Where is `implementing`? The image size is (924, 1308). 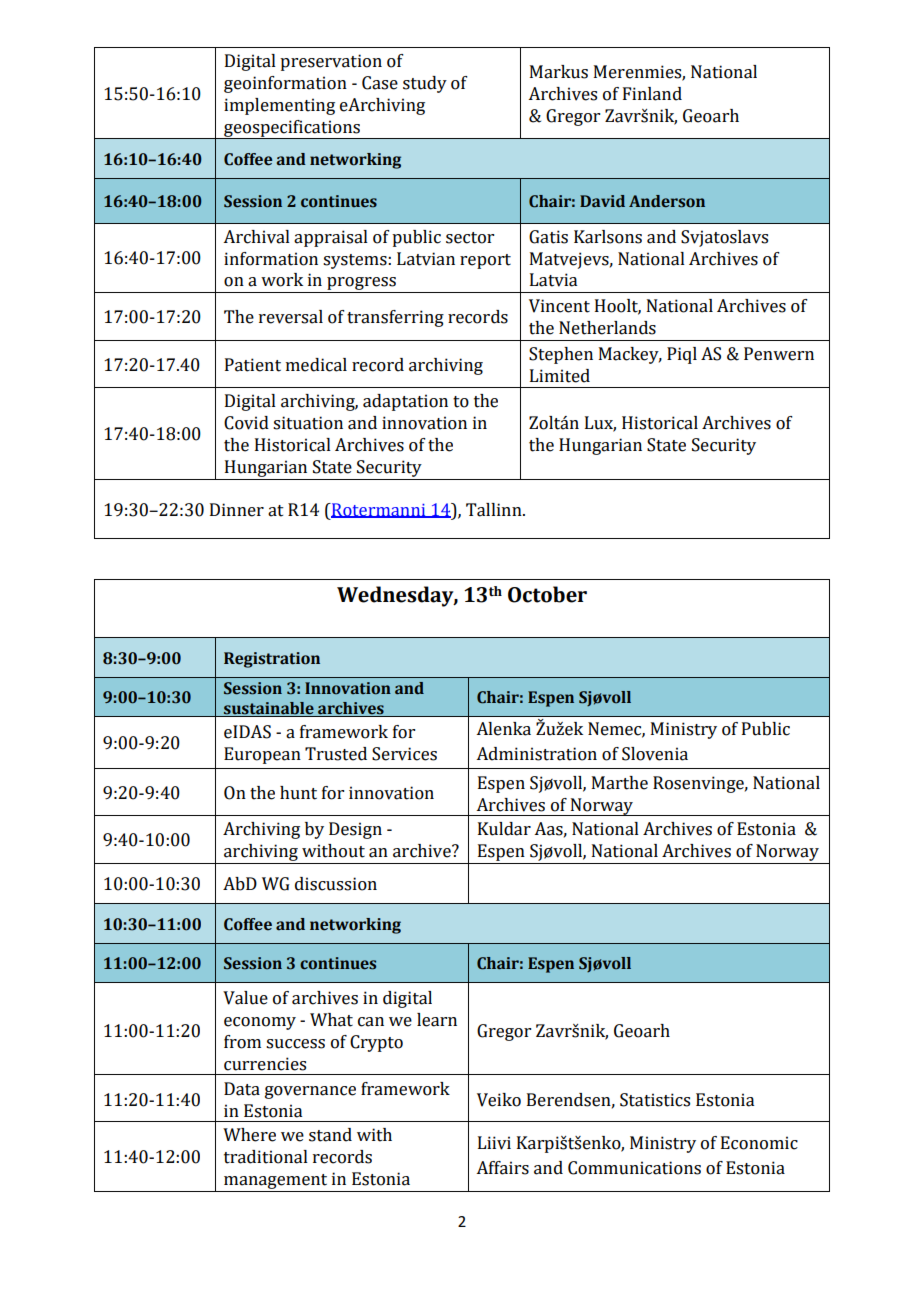
implementing is located at coordinates (279, 106).
